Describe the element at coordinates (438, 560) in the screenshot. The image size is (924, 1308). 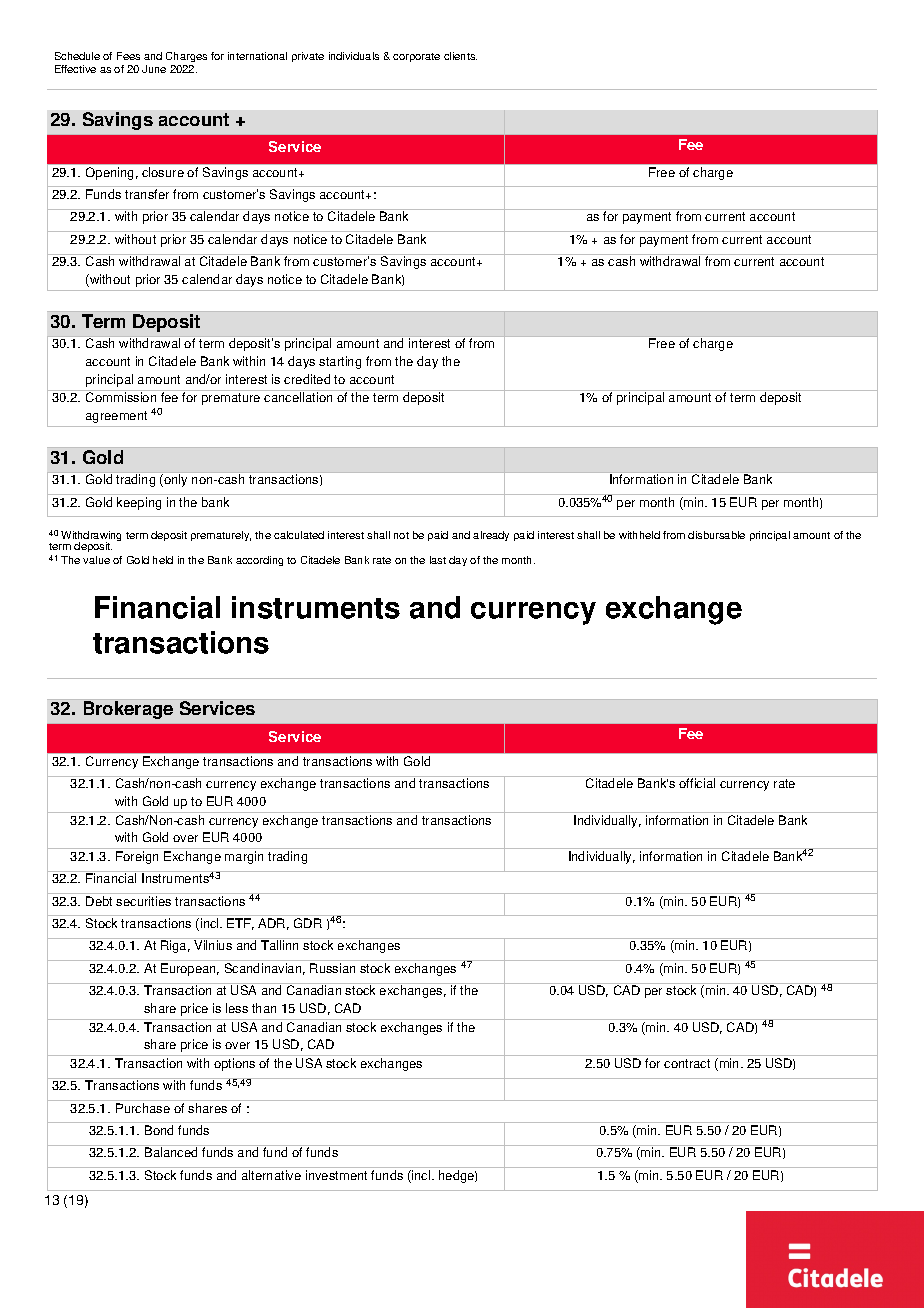
I see `last` at that location.
